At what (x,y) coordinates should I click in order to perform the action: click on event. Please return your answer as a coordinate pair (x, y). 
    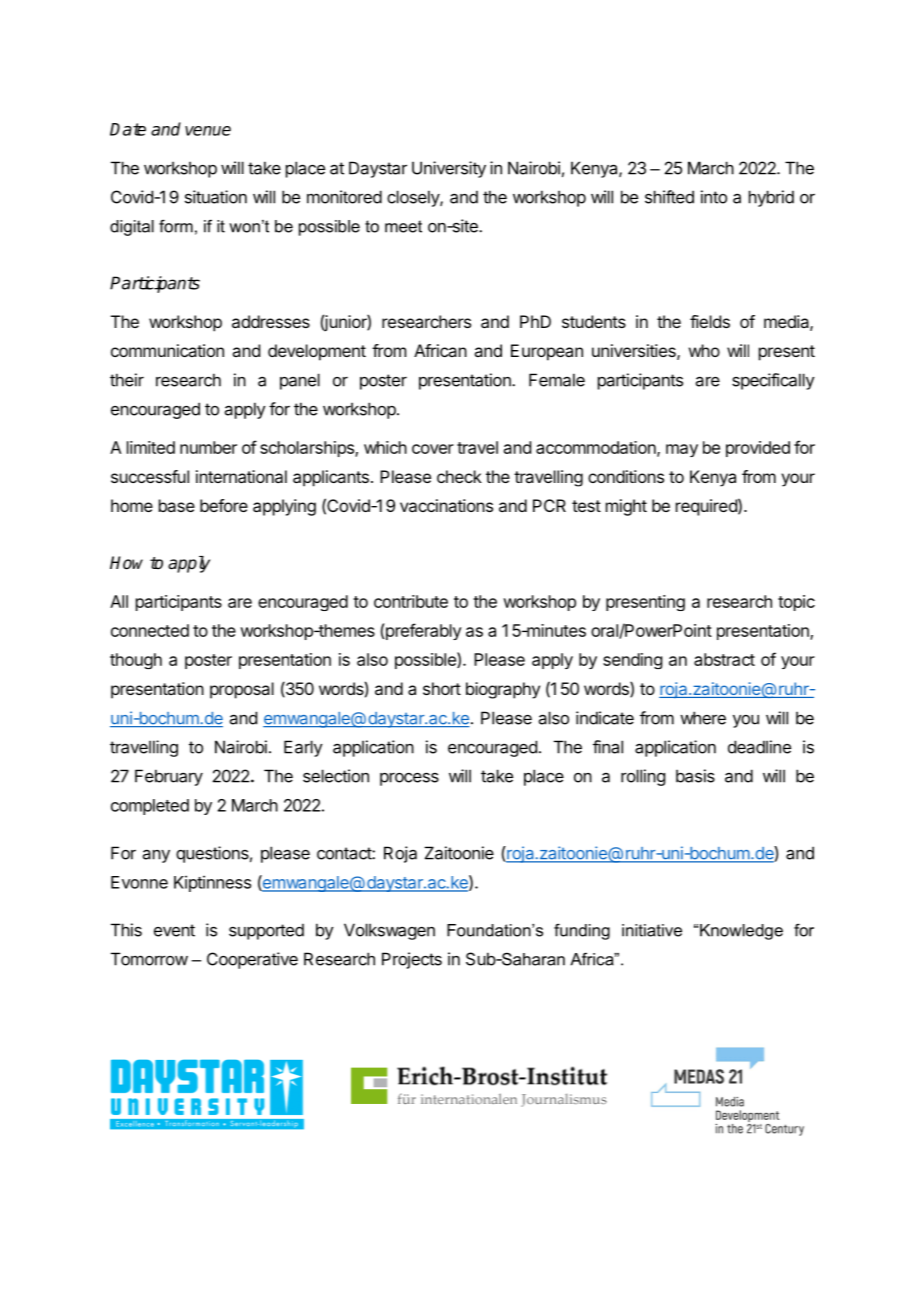
    Looking at the image, I should click on (174, 930).
